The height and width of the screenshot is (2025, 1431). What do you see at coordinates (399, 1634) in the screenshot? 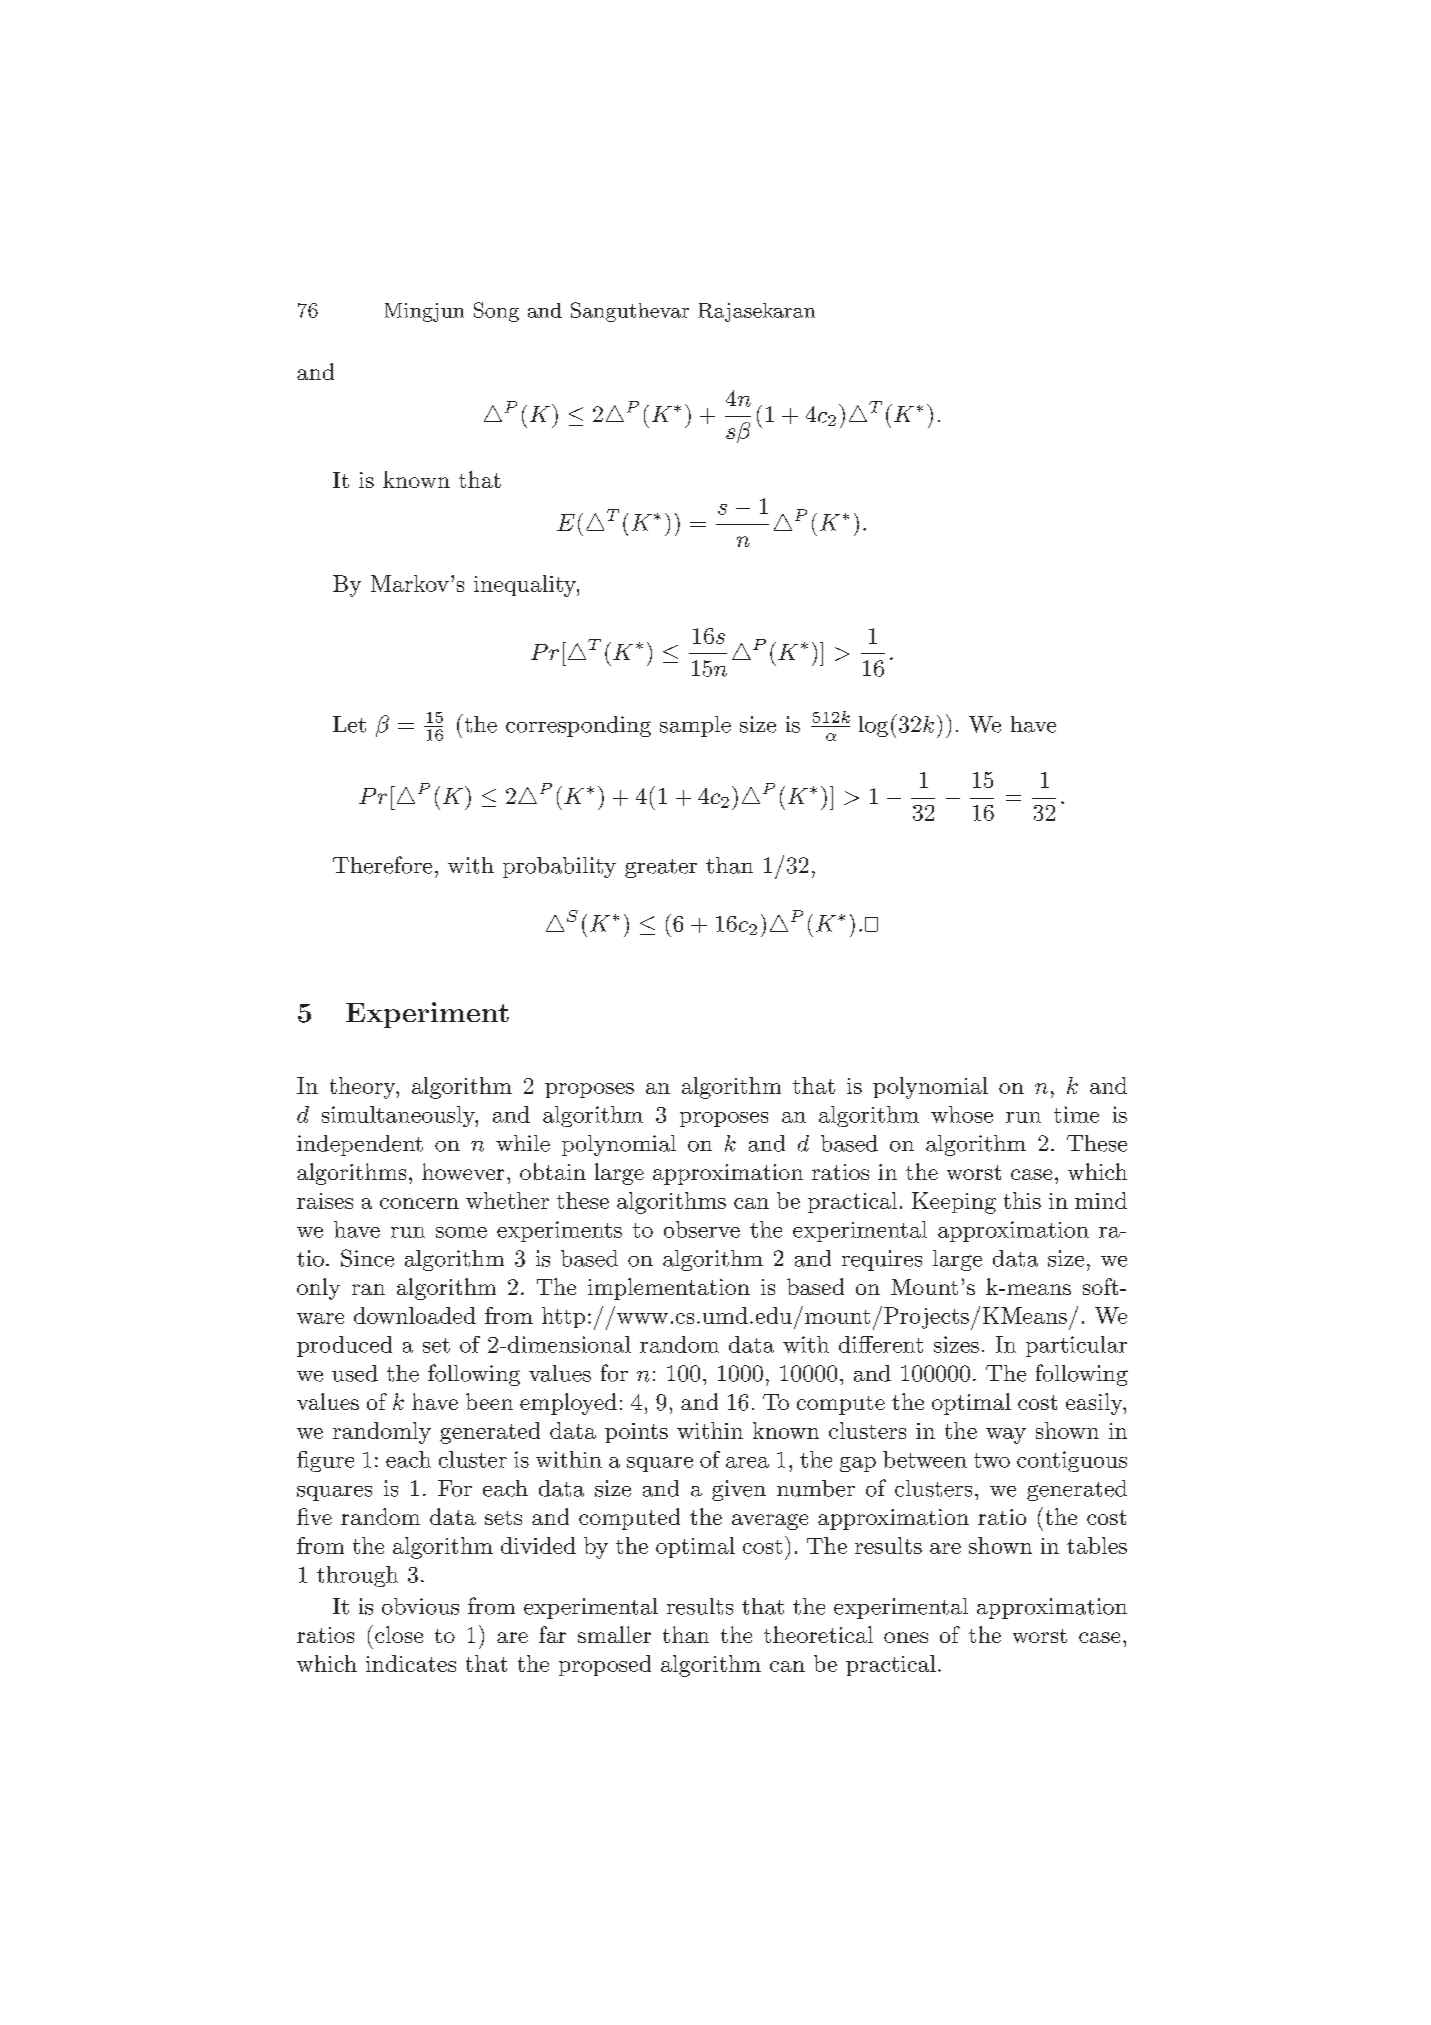
I see `close` at bounding box center [399, 1634].
